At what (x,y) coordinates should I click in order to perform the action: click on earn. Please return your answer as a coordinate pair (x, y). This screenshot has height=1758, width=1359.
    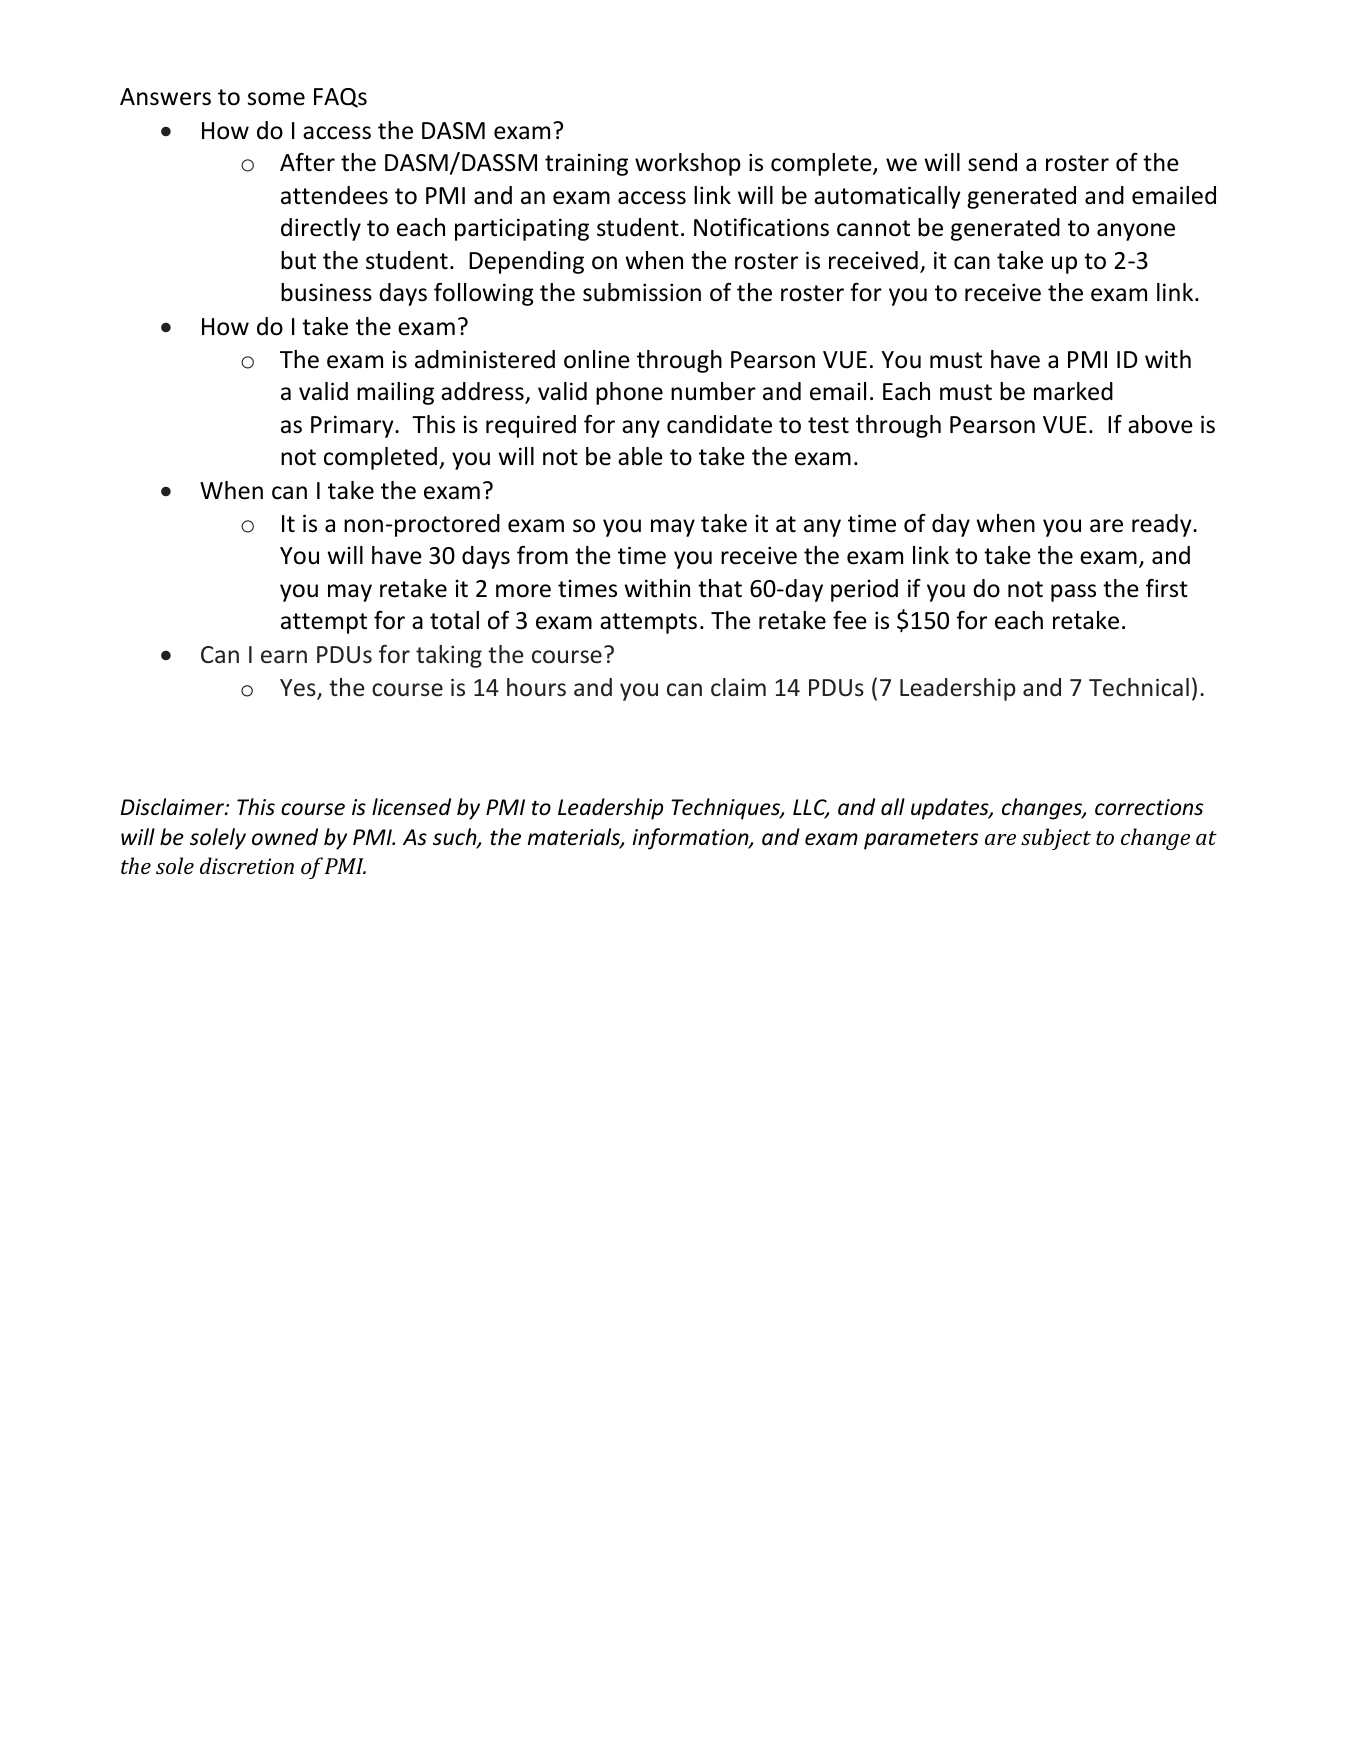
    Looking at the image, I should click on (284, 657).
